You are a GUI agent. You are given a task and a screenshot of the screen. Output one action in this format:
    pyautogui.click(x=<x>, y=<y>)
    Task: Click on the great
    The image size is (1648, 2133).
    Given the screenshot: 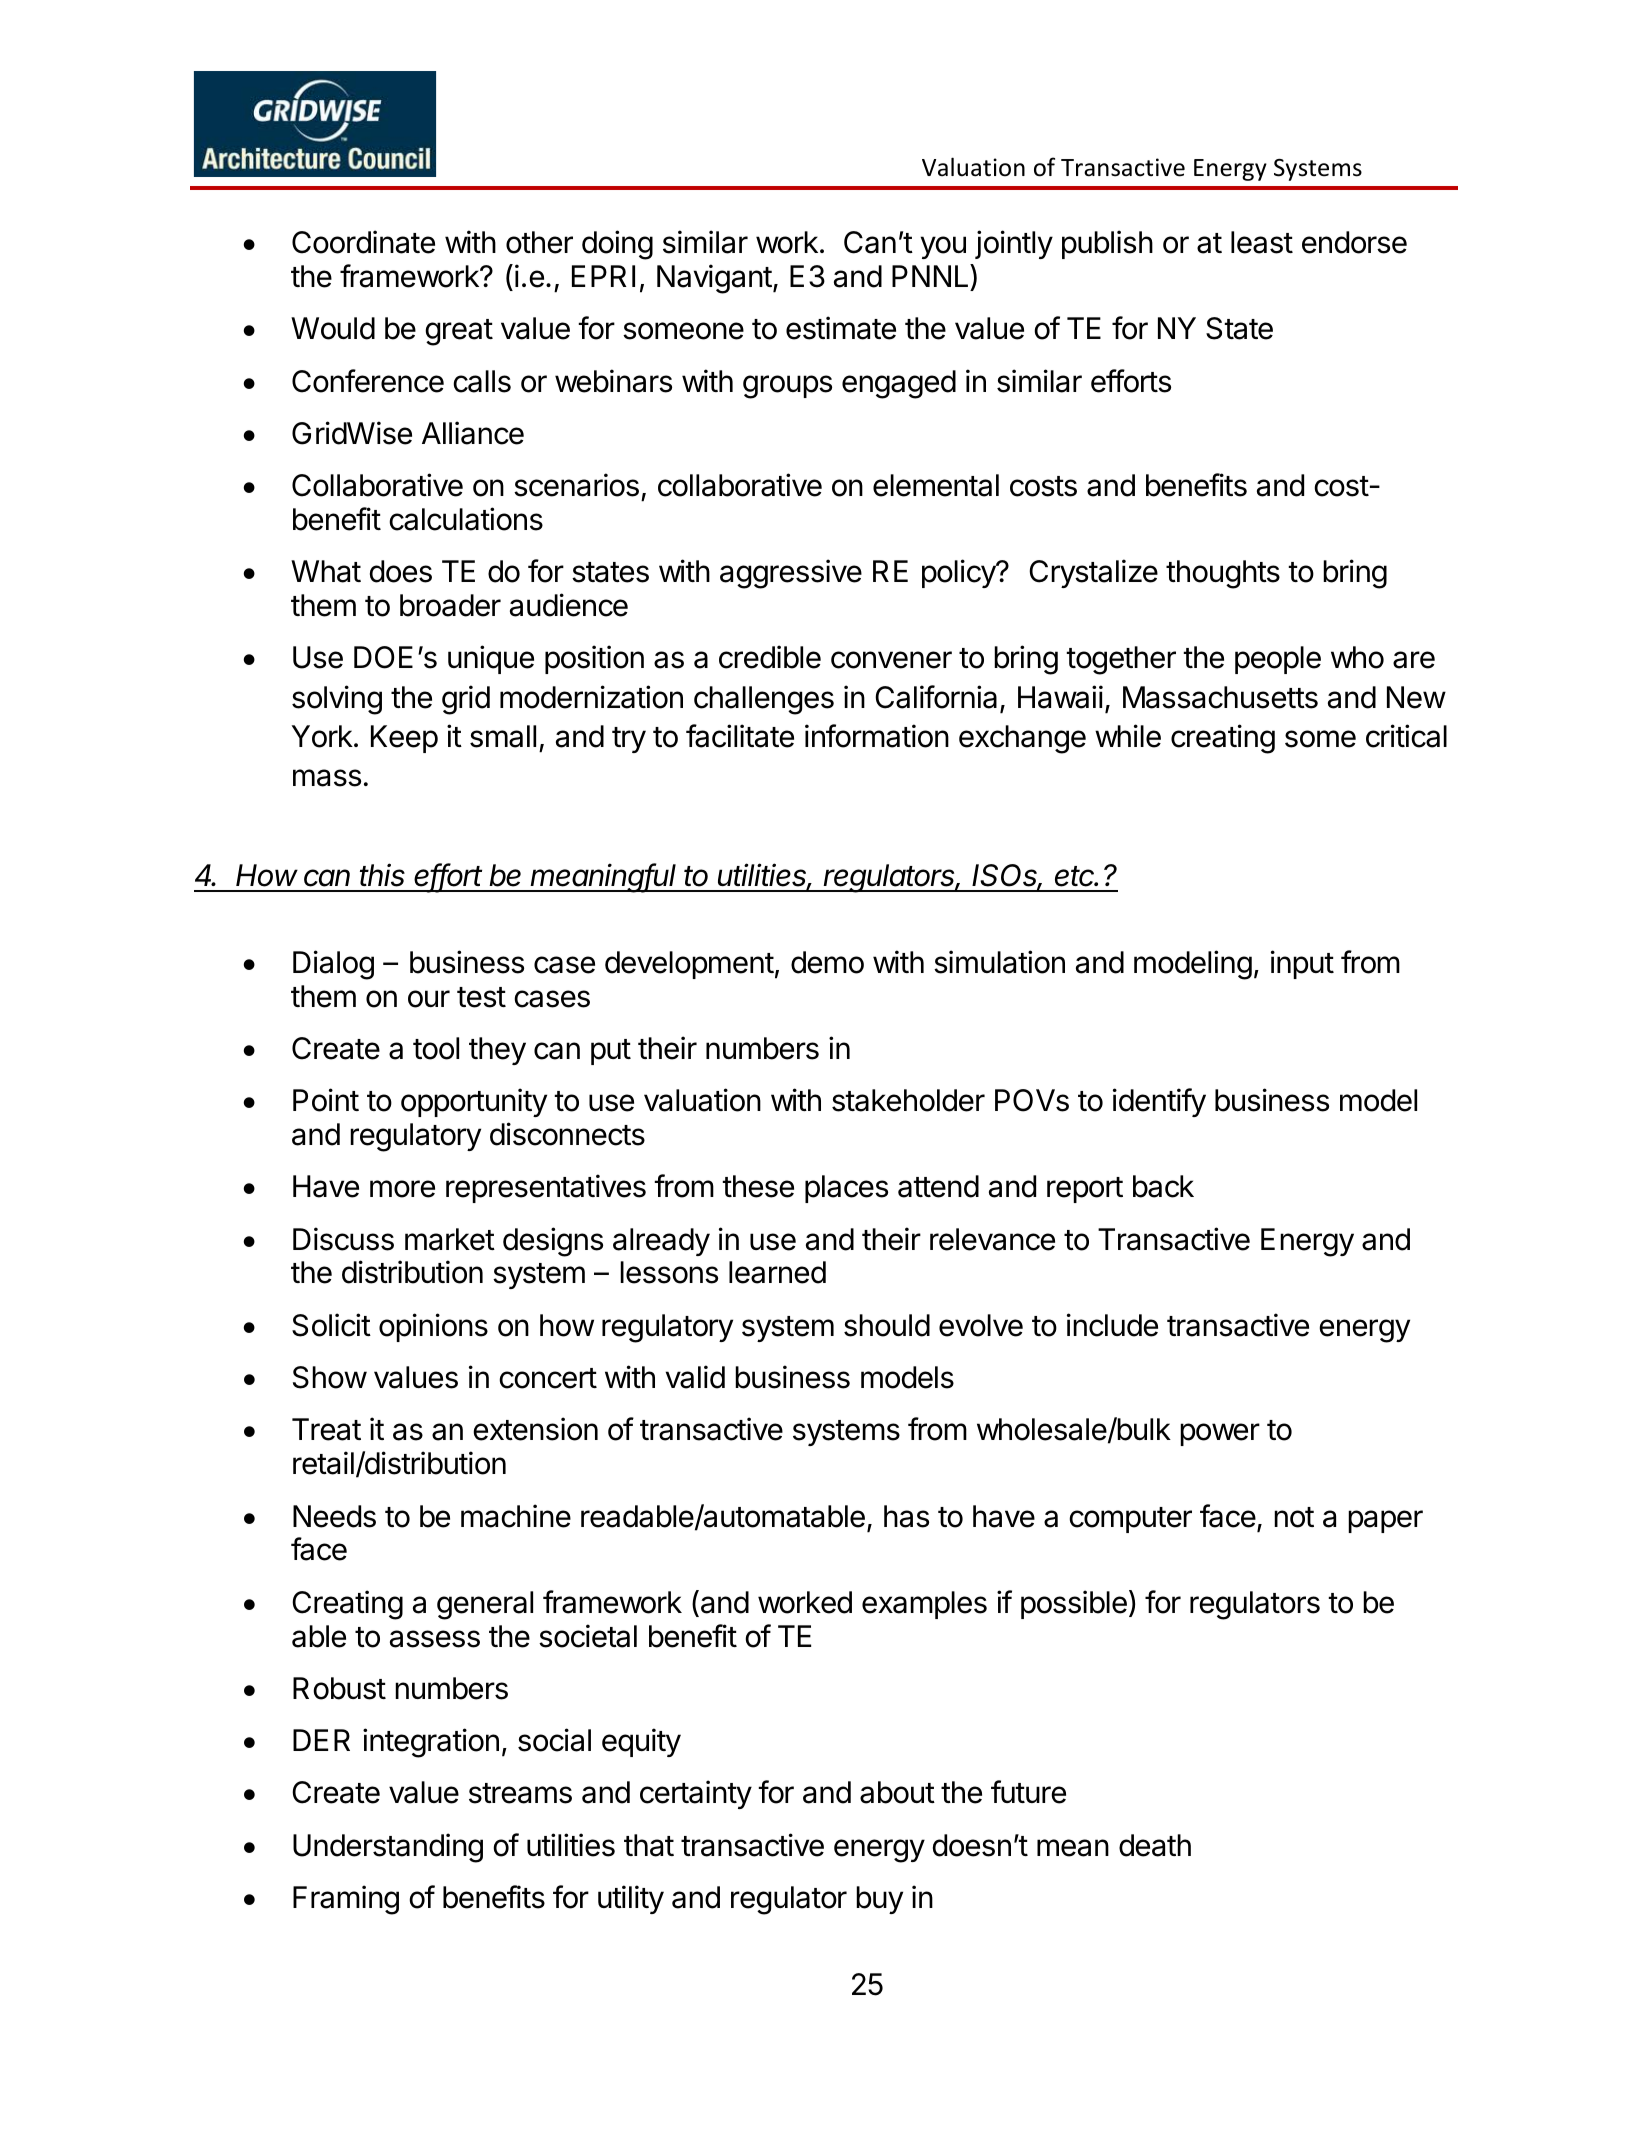 What is the action you would take?
    pyautogui.click(x=459, y=332)
